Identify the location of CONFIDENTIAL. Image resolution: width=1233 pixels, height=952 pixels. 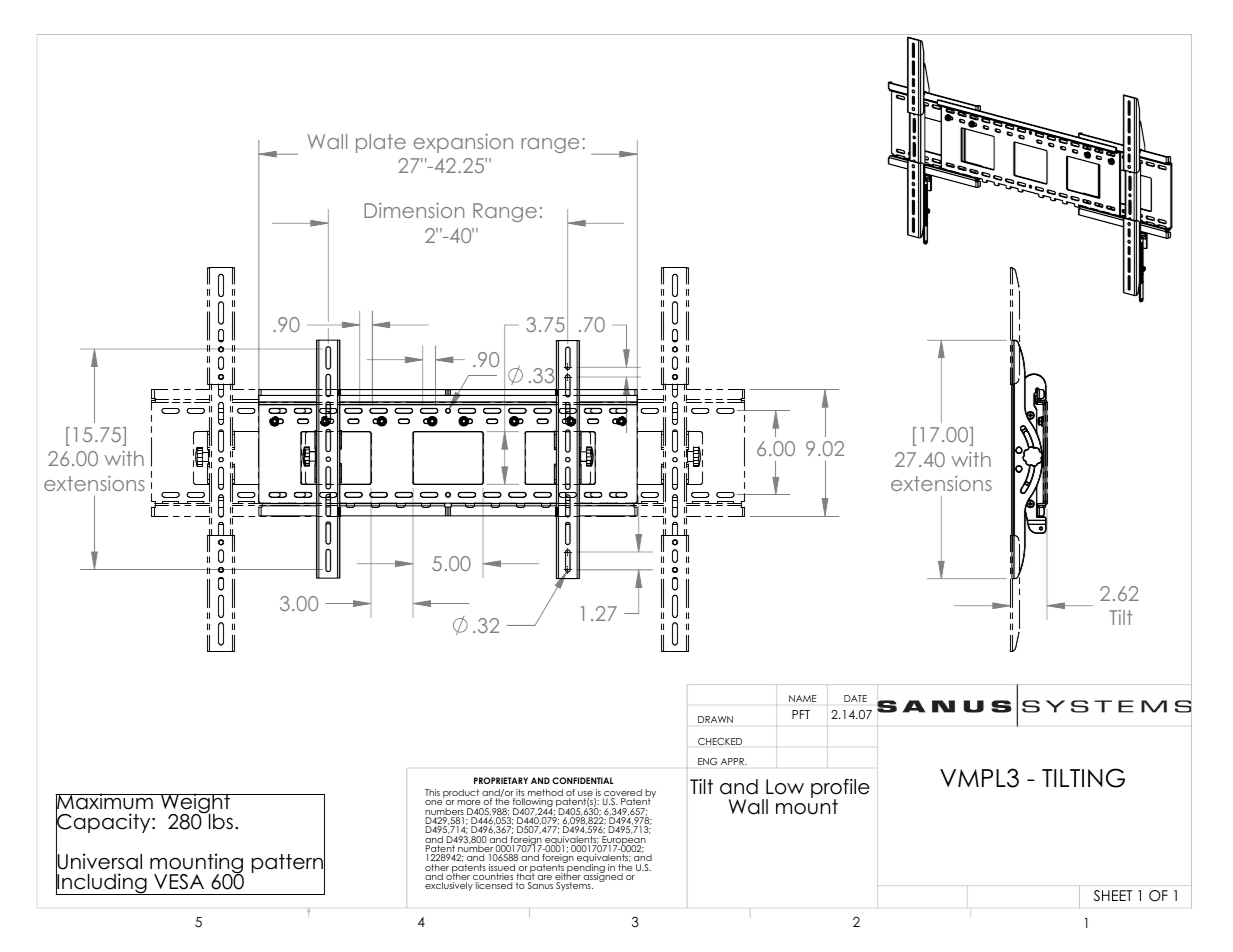
(582, 780).
